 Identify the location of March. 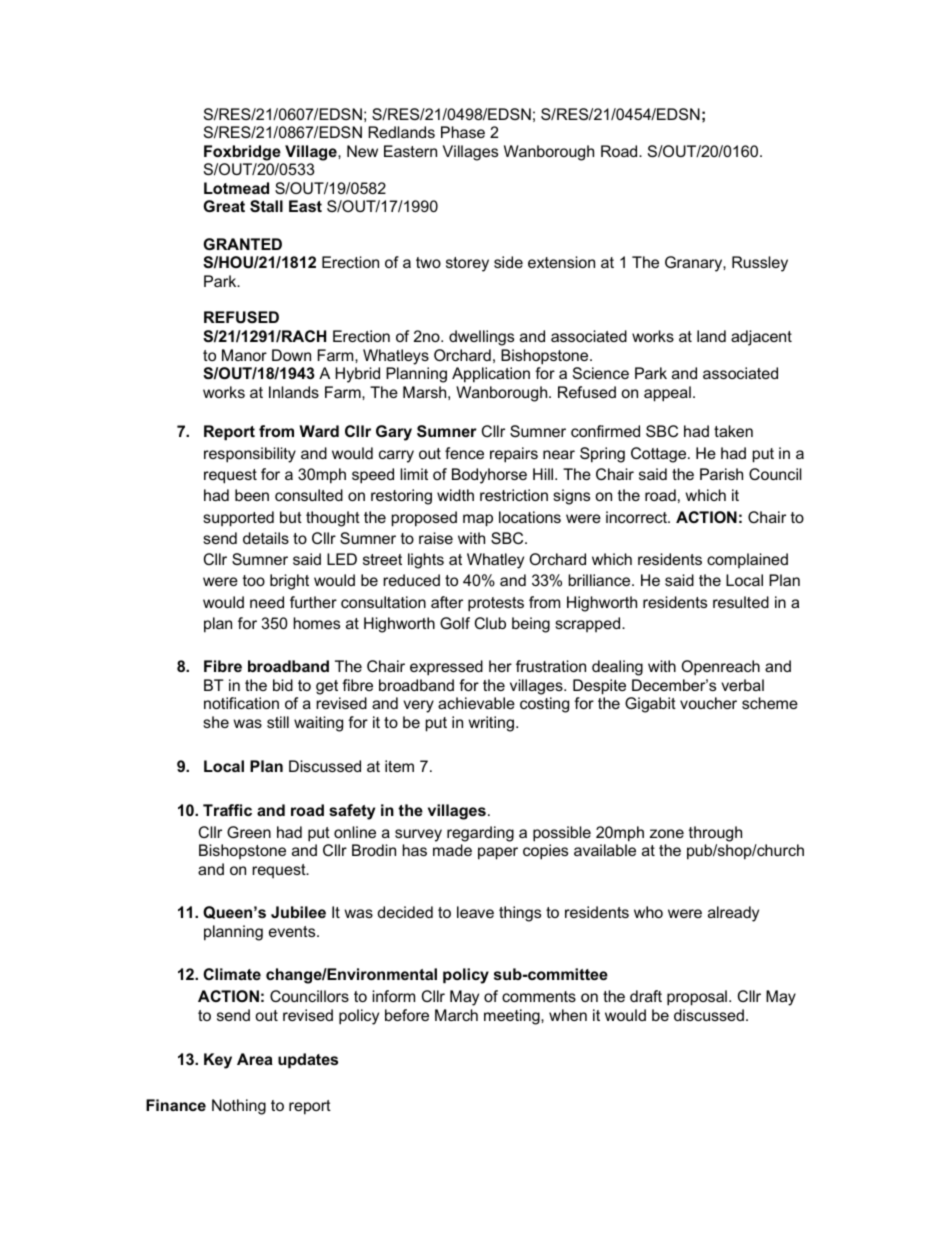
(456, 1015).
